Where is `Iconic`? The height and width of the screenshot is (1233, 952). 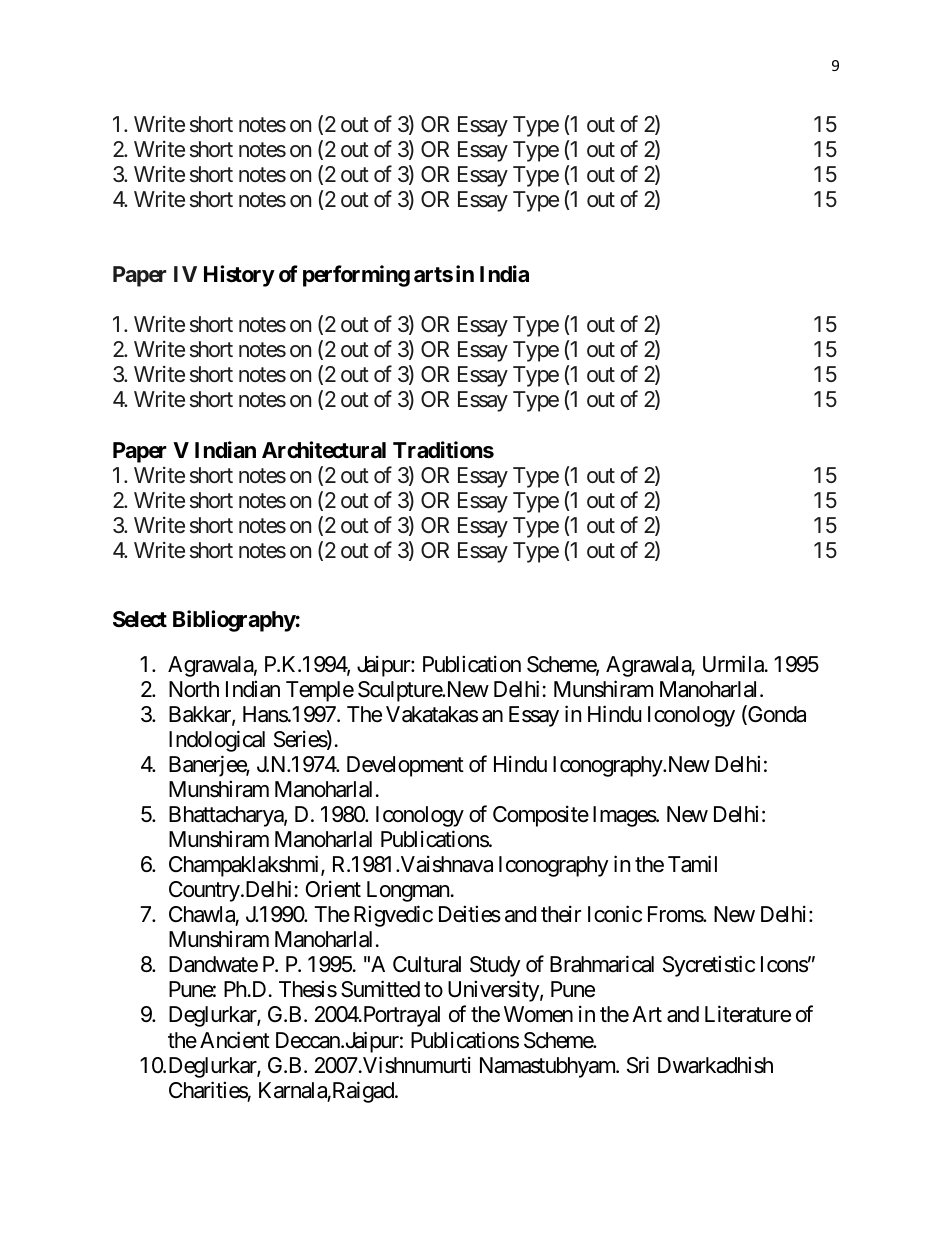
Iconic is located at coordinates (615, 914).
